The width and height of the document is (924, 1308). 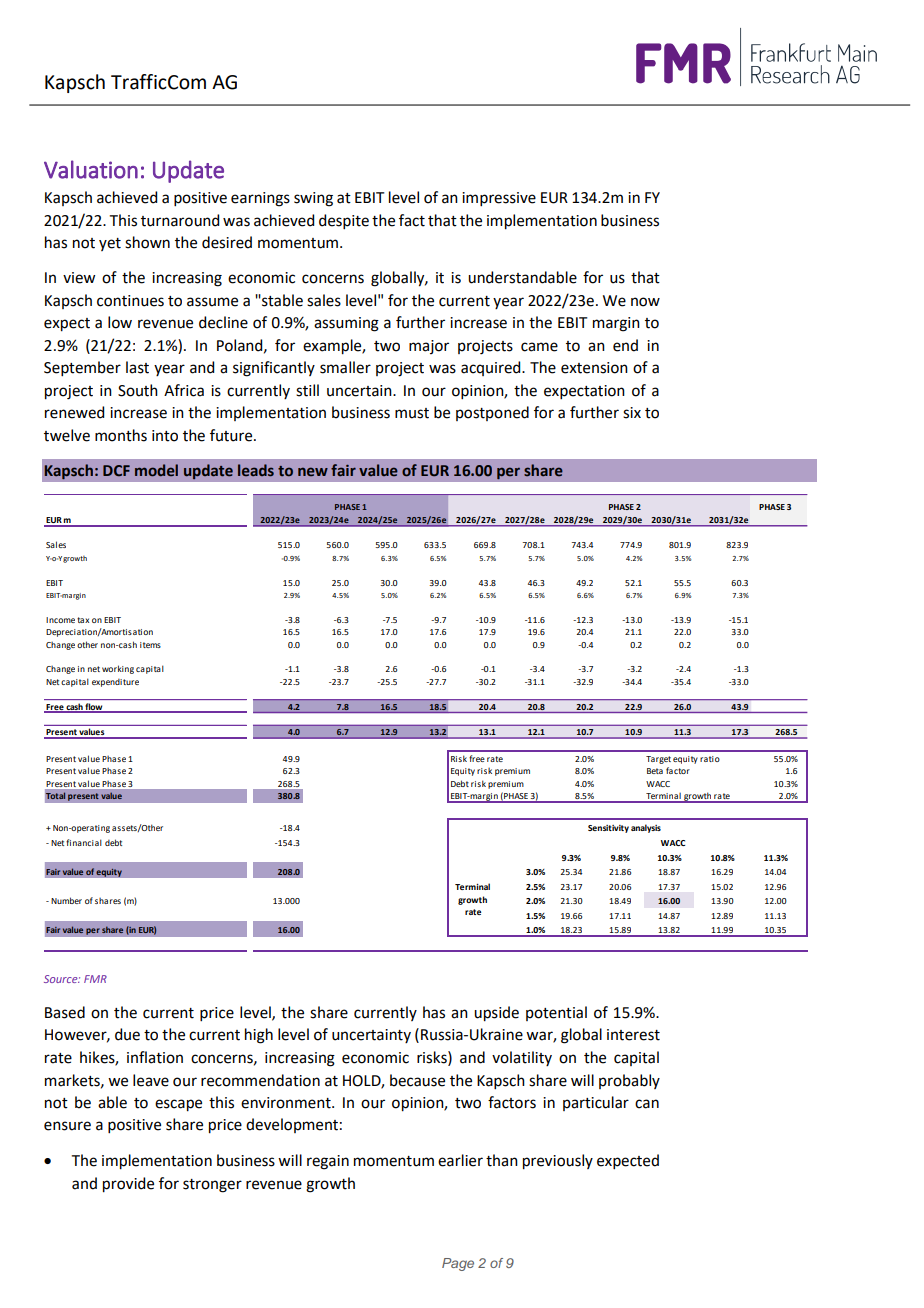 What do you see at coordinates (645, 302) in the document?
I see `now` at bounding box center [645, 302].
